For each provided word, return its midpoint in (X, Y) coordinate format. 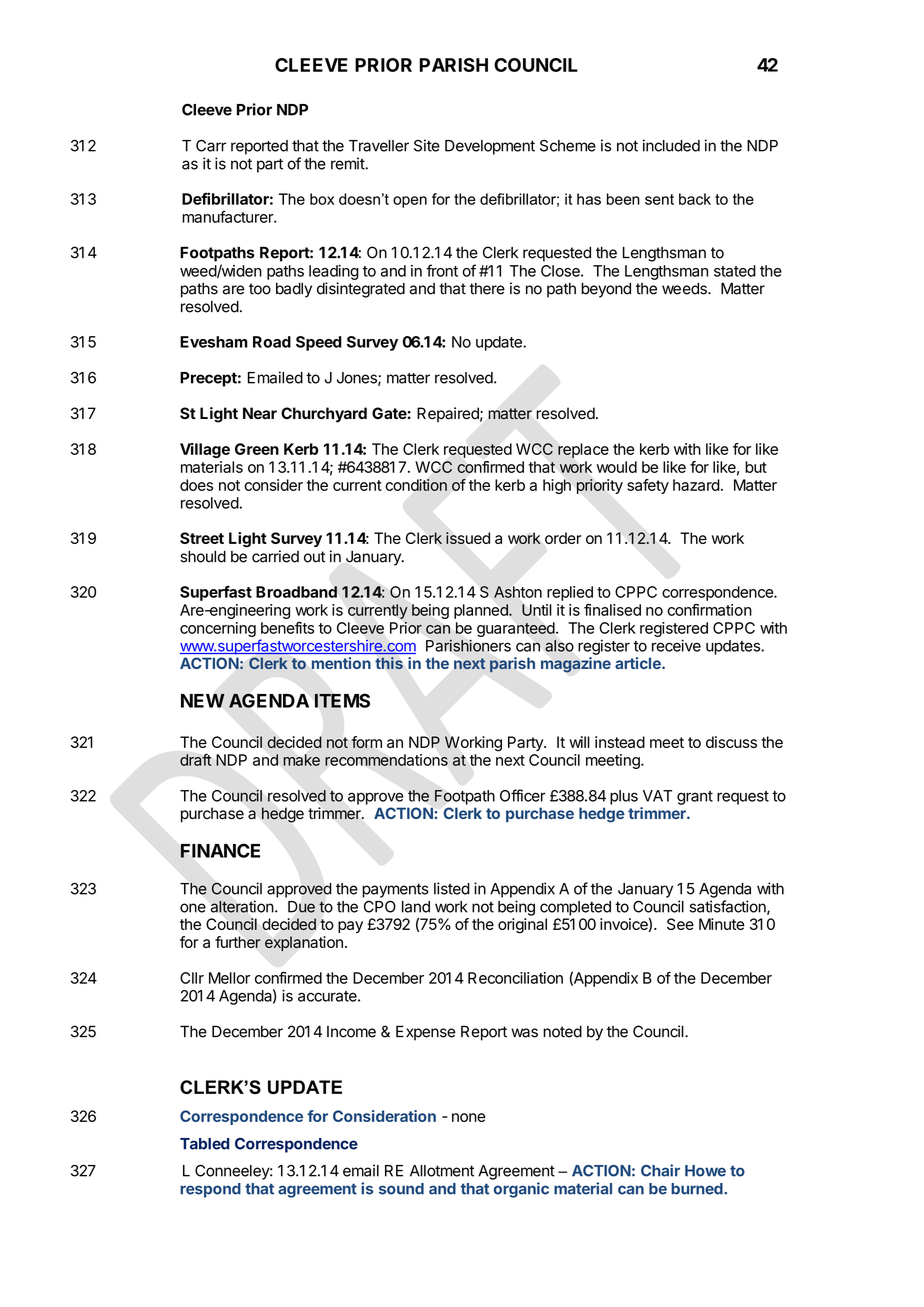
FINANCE (220, 850)
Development (490, 147)
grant (695, 798)
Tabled (204, 1144)
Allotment (442, 1171)
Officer (523, 795)
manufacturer (228, 216)
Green (257, 449)
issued (468, 538)
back (695, 199)
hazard (696, 485)
